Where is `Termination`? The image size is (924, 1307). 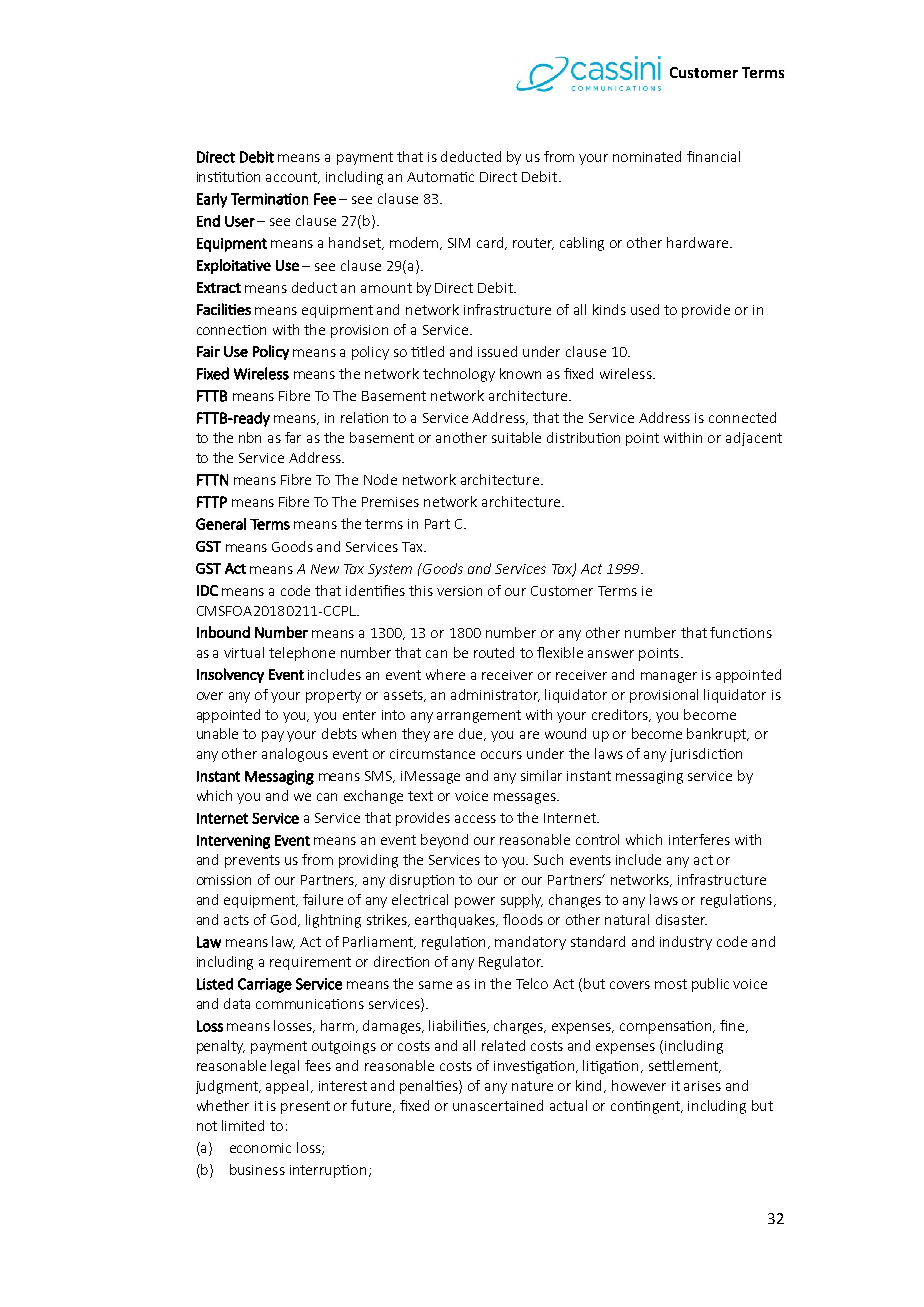
Termination is located at coordinates (269, 199).
